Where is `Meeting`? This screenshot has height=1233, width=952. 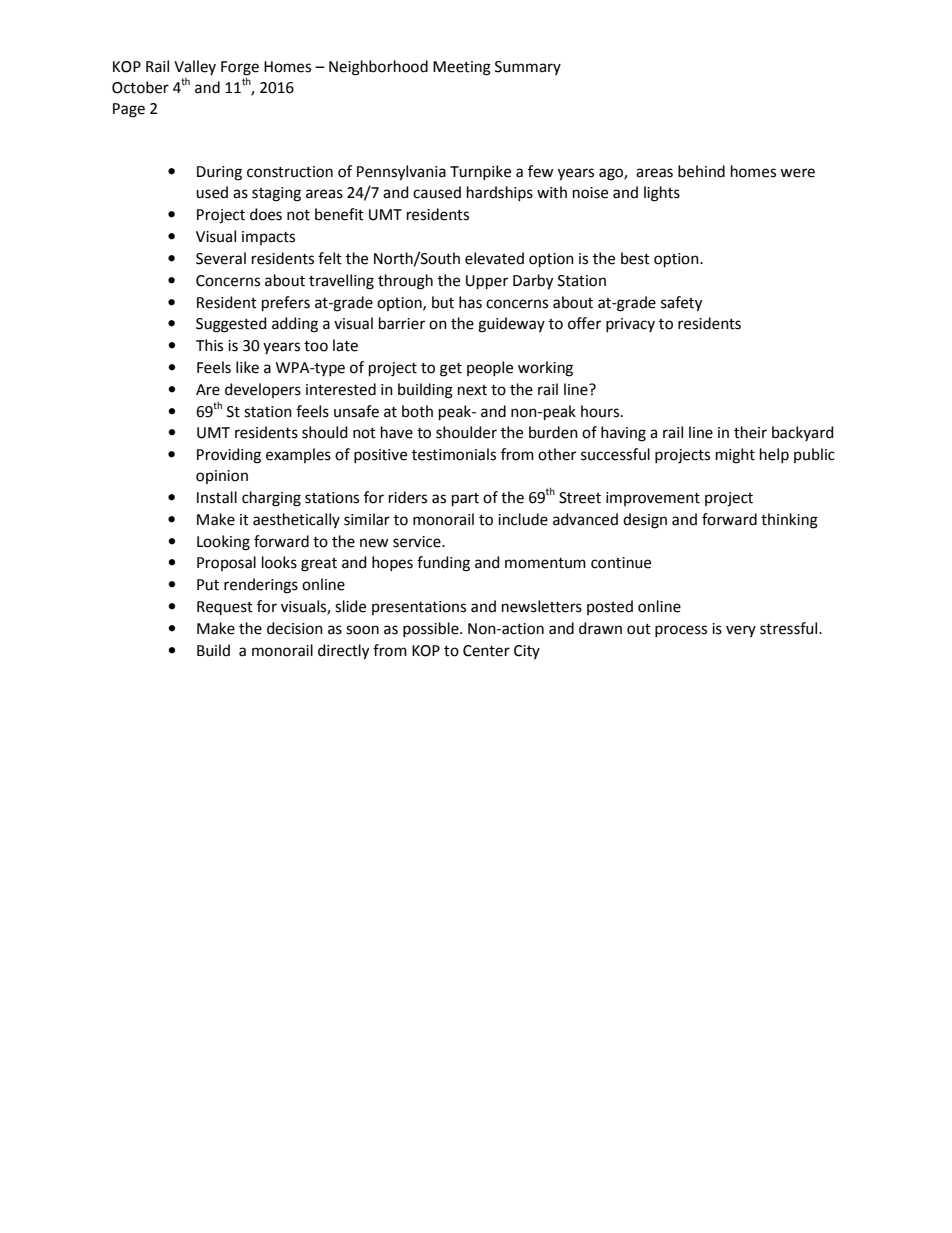 Meeting is located at coordinates (462, 68).
